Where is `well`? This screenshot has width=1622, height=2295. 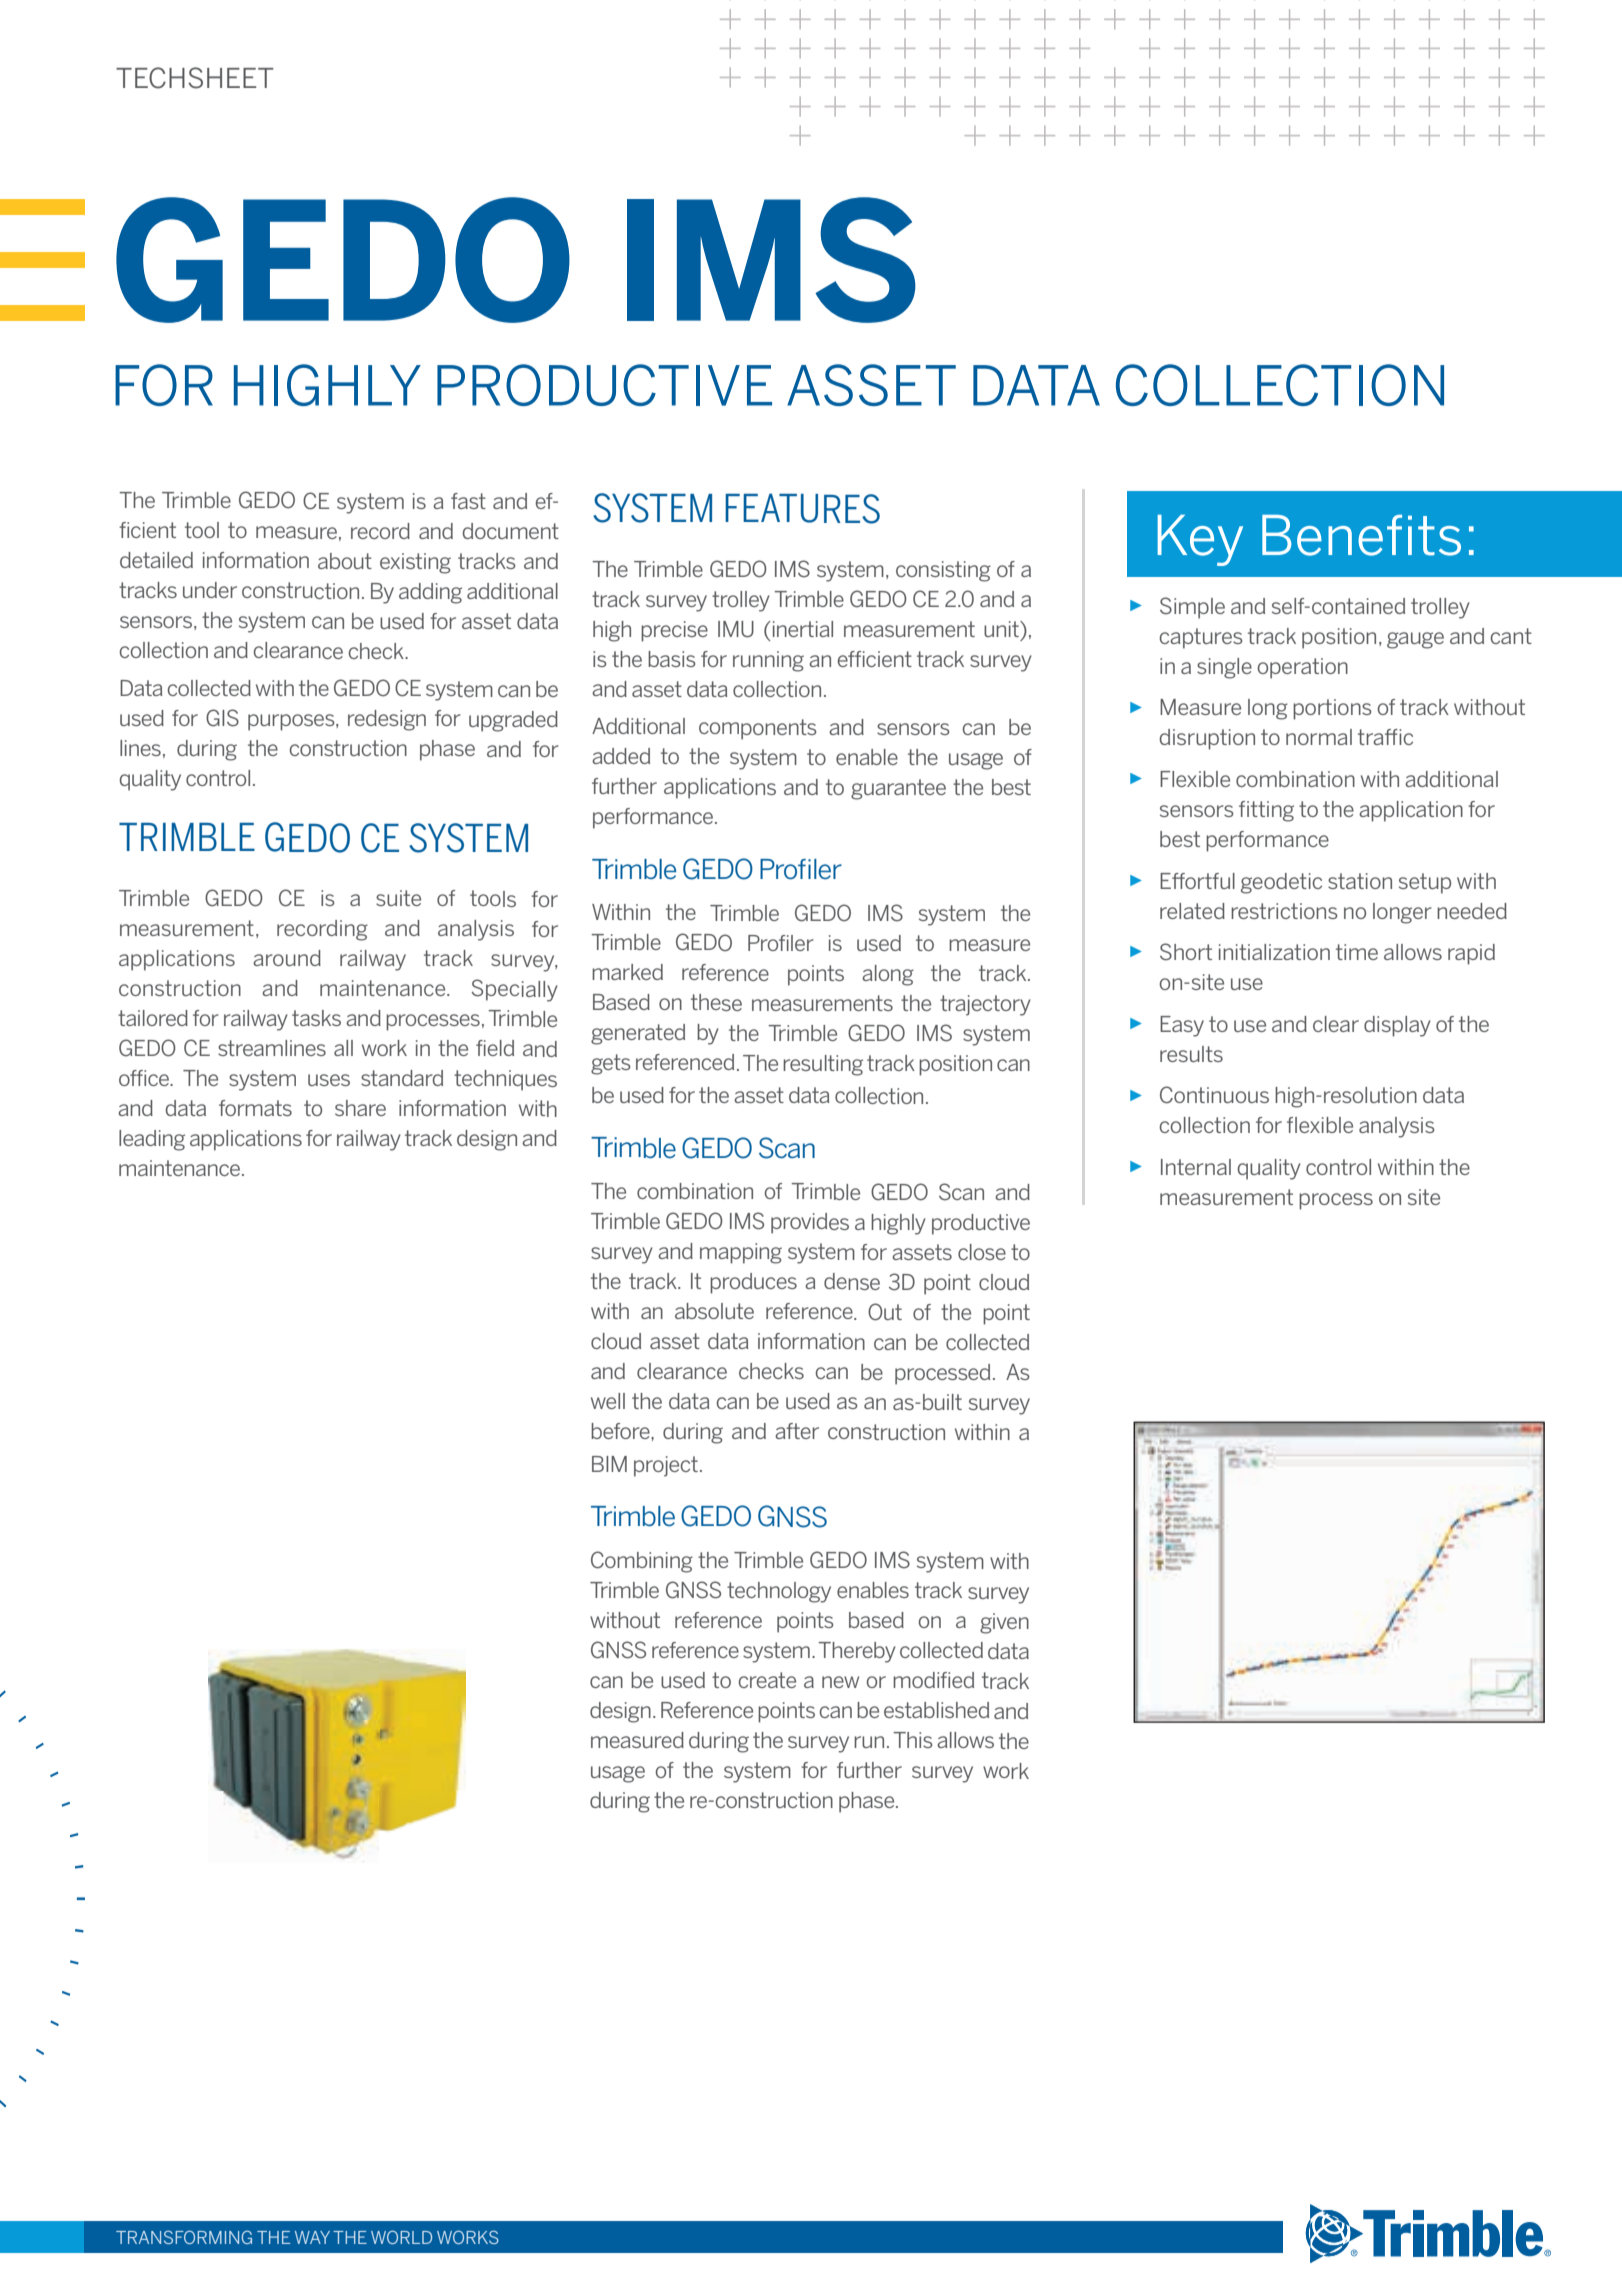
well is located at coordinates (608, 1401).
